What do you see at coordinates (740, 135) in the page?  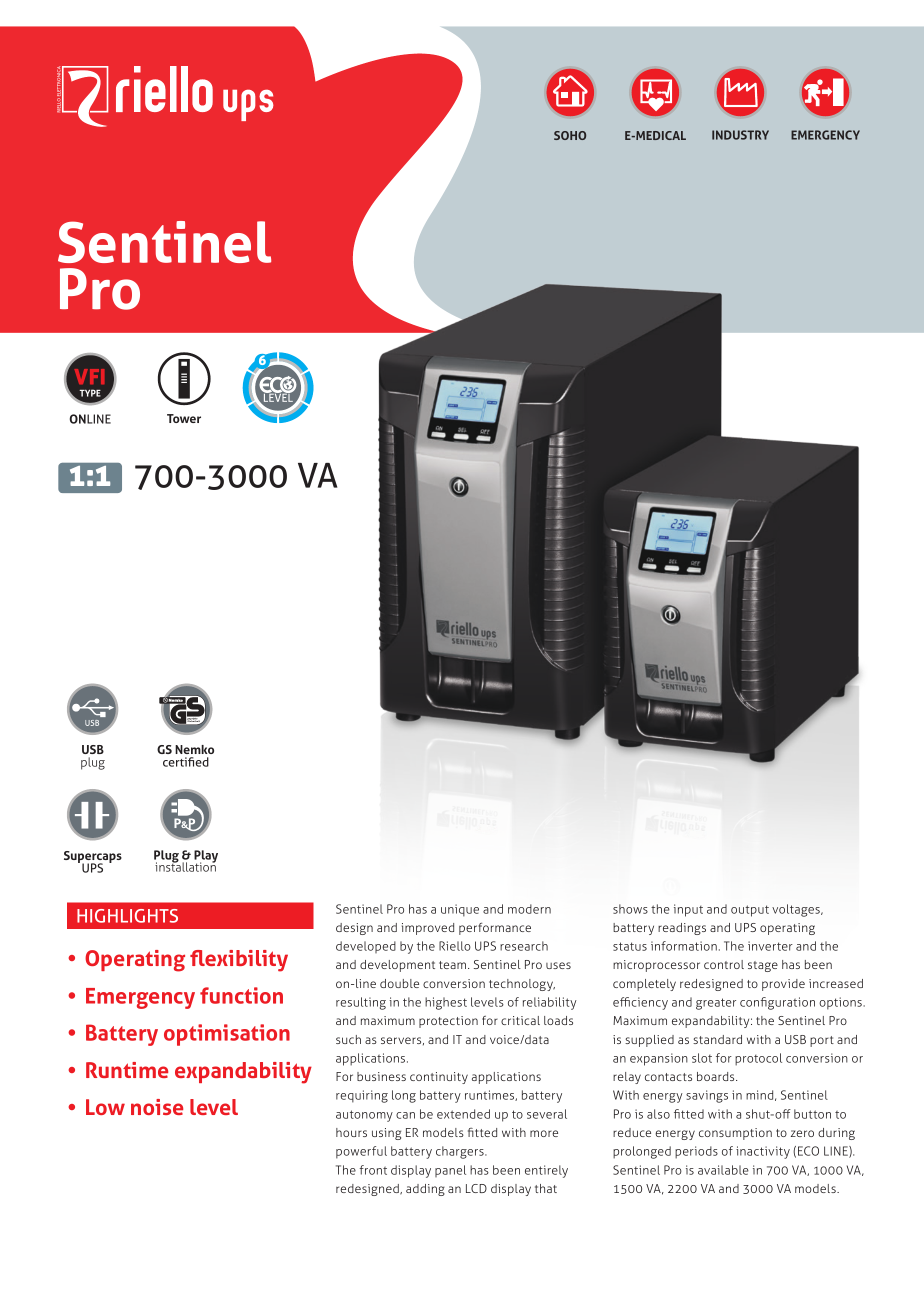 I see `INDUSTRY` at bounding box center [740, 135].
